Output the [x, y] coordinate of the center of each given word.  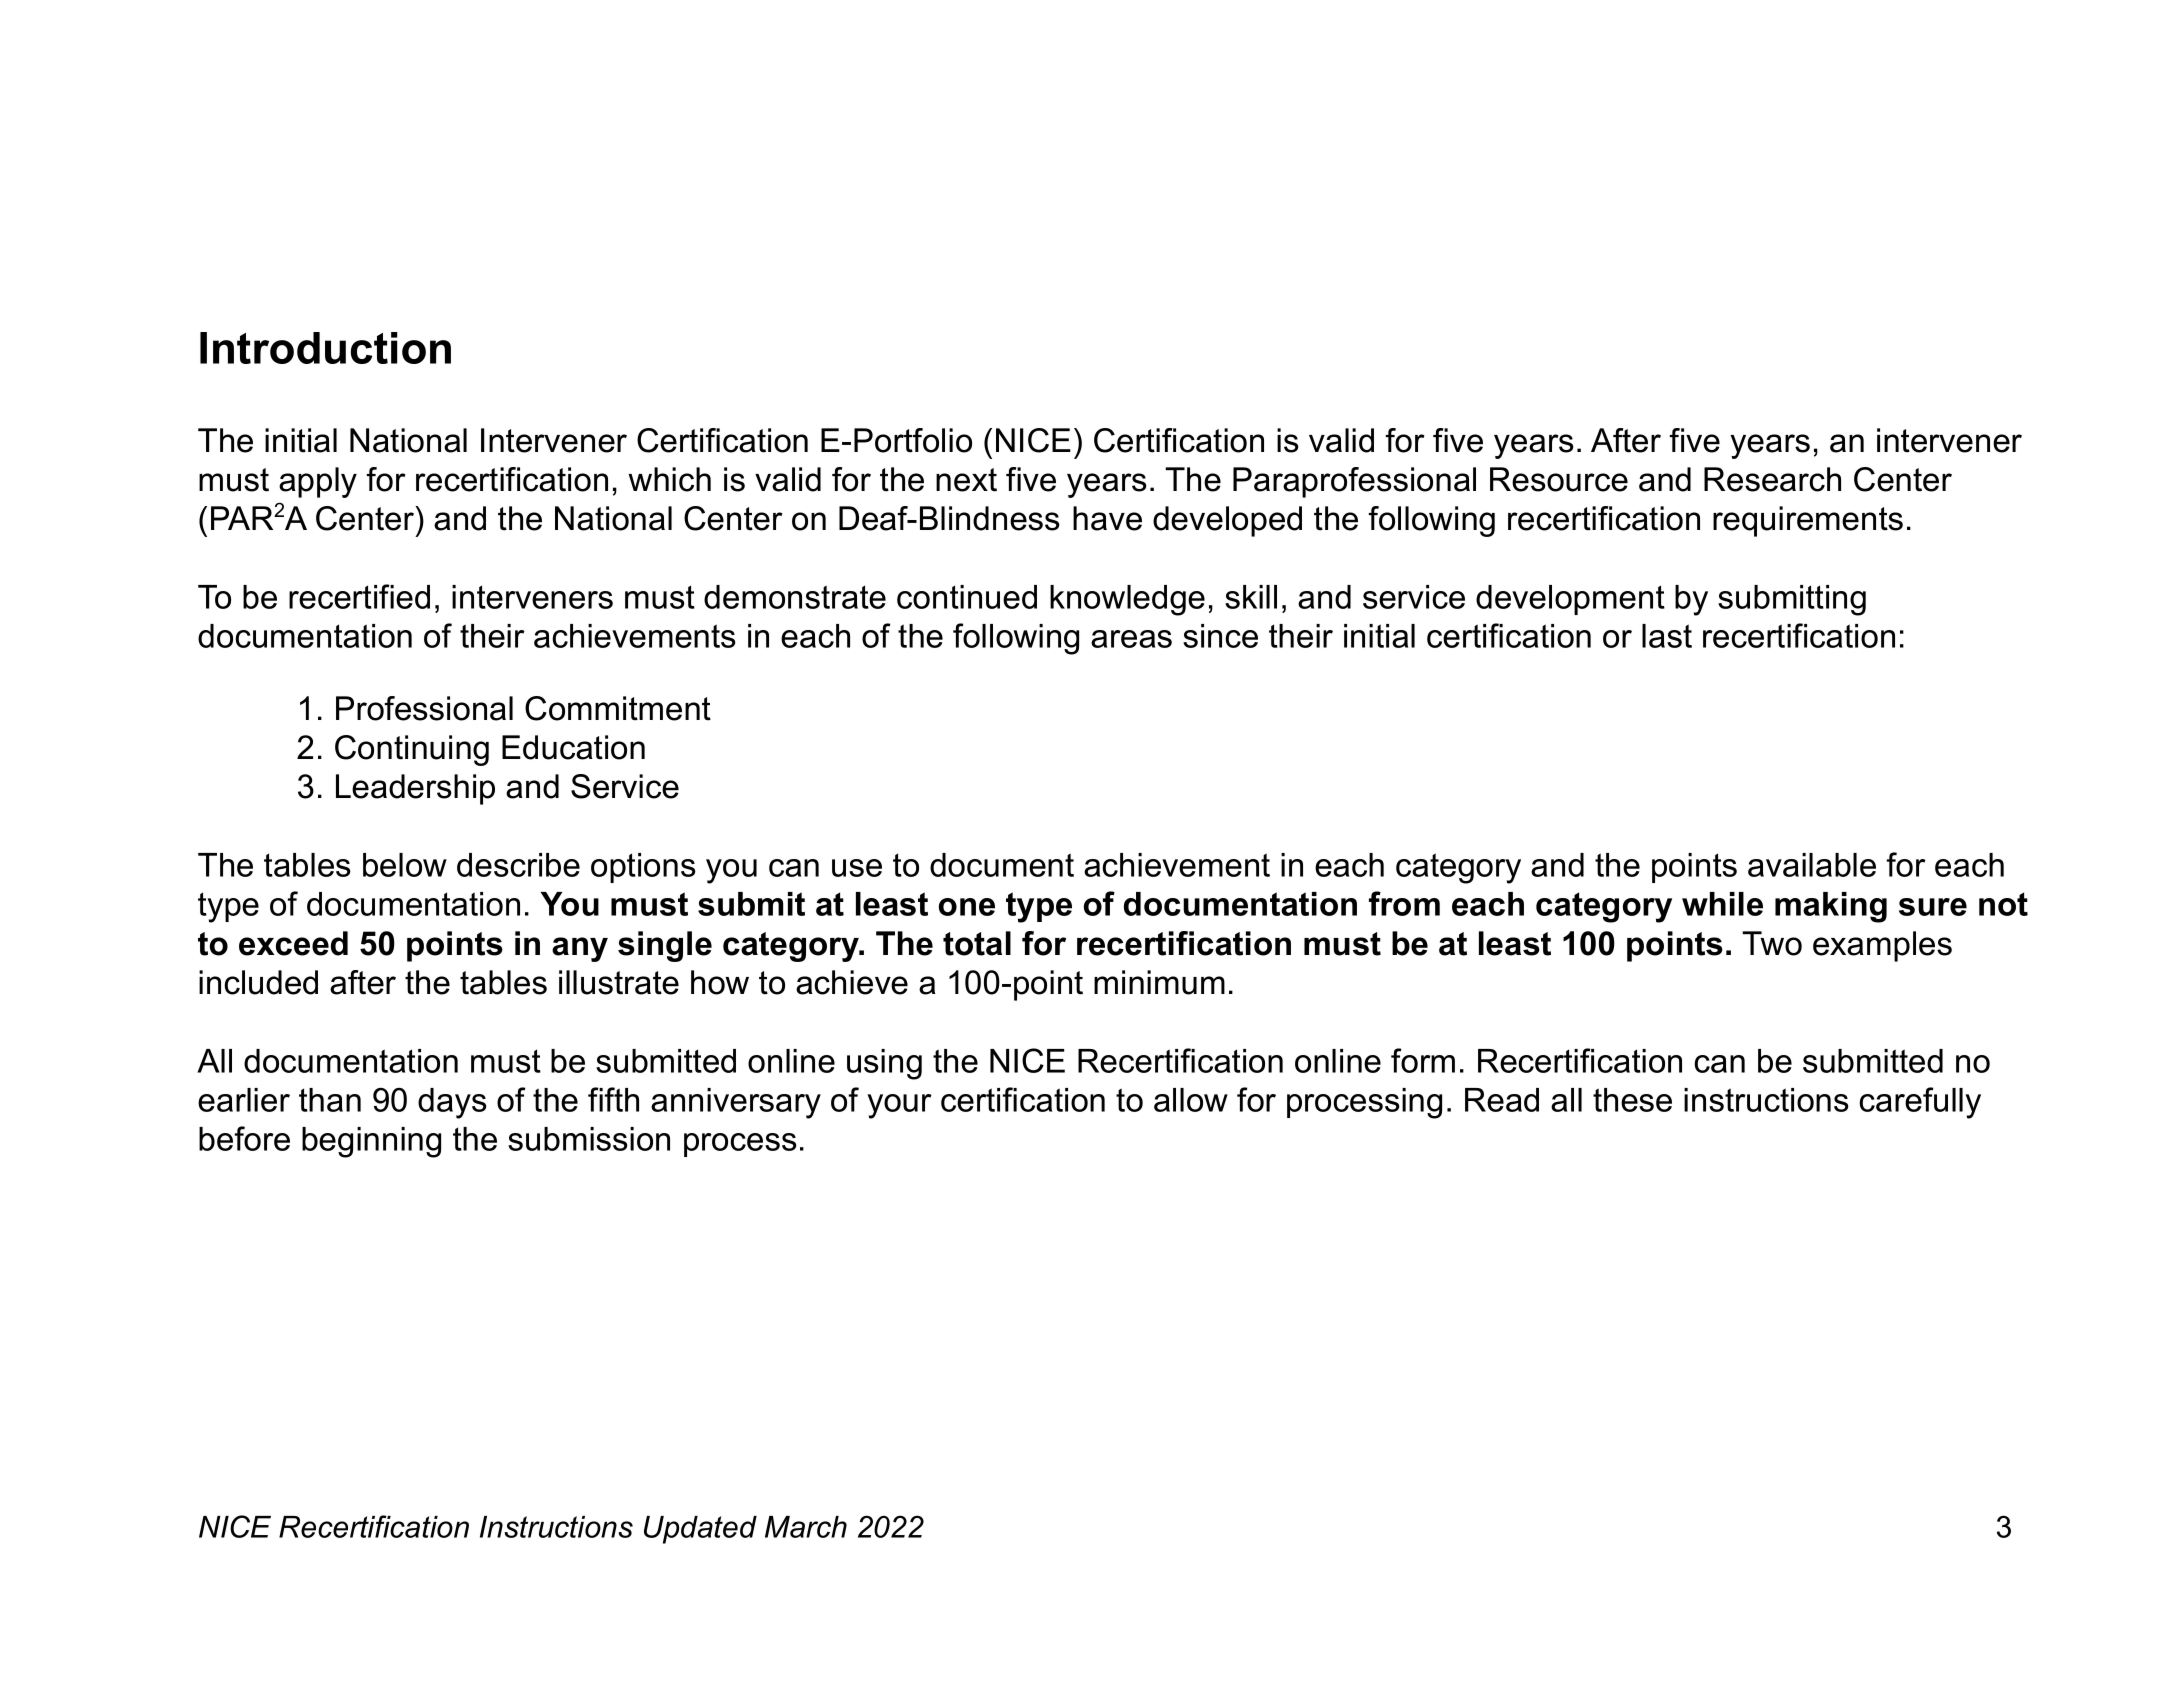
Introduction [325, 348]
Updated [700, 1530]
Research [1772, 479]
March [806, 1527]
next [966, 480]
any [580, 949]
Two [1772, 943]
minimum [1159, 982]
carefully [1920, 1103]
